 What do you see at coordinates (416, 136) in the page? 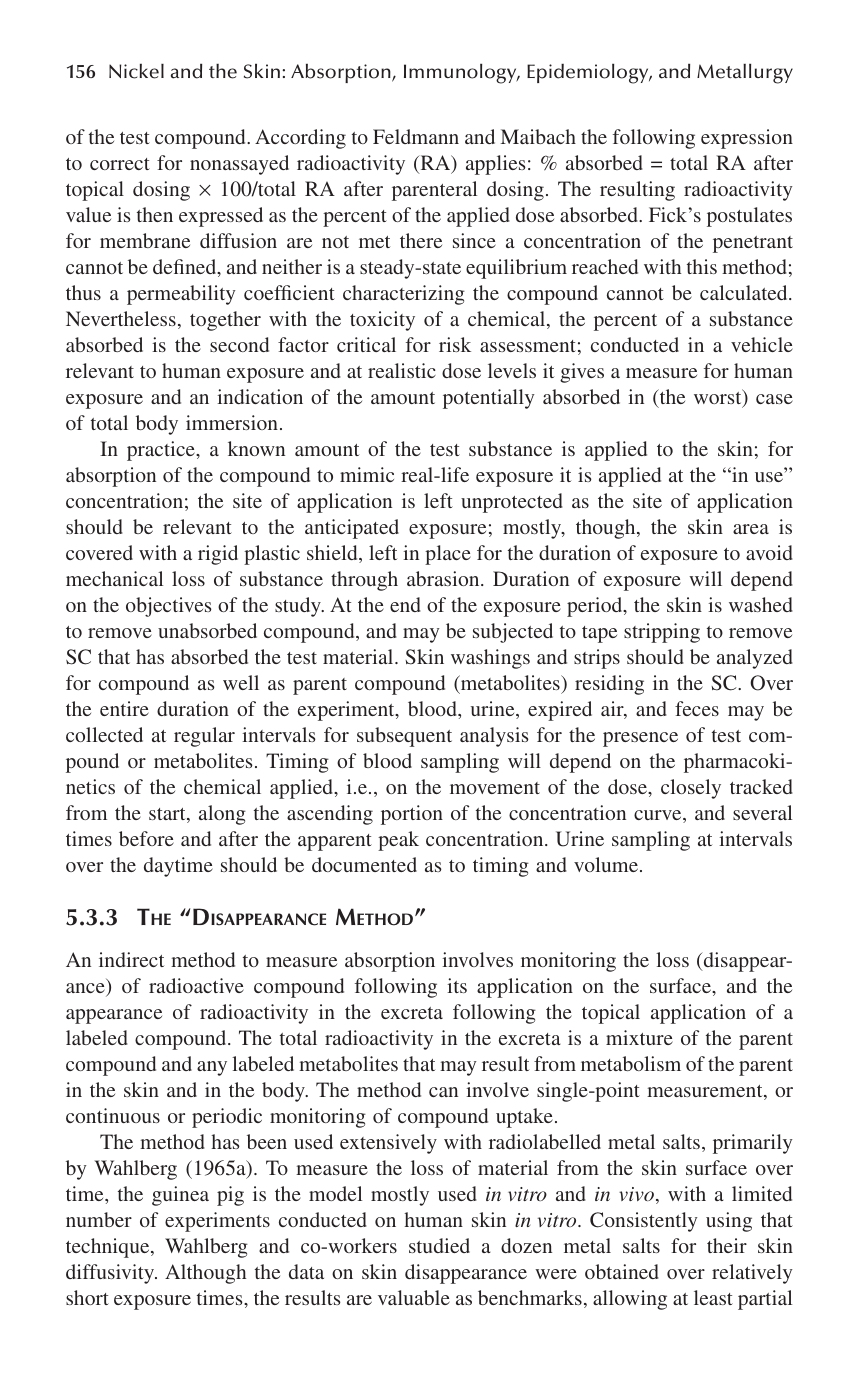
I see `Feldmann` at bounding box center [416, 136].
